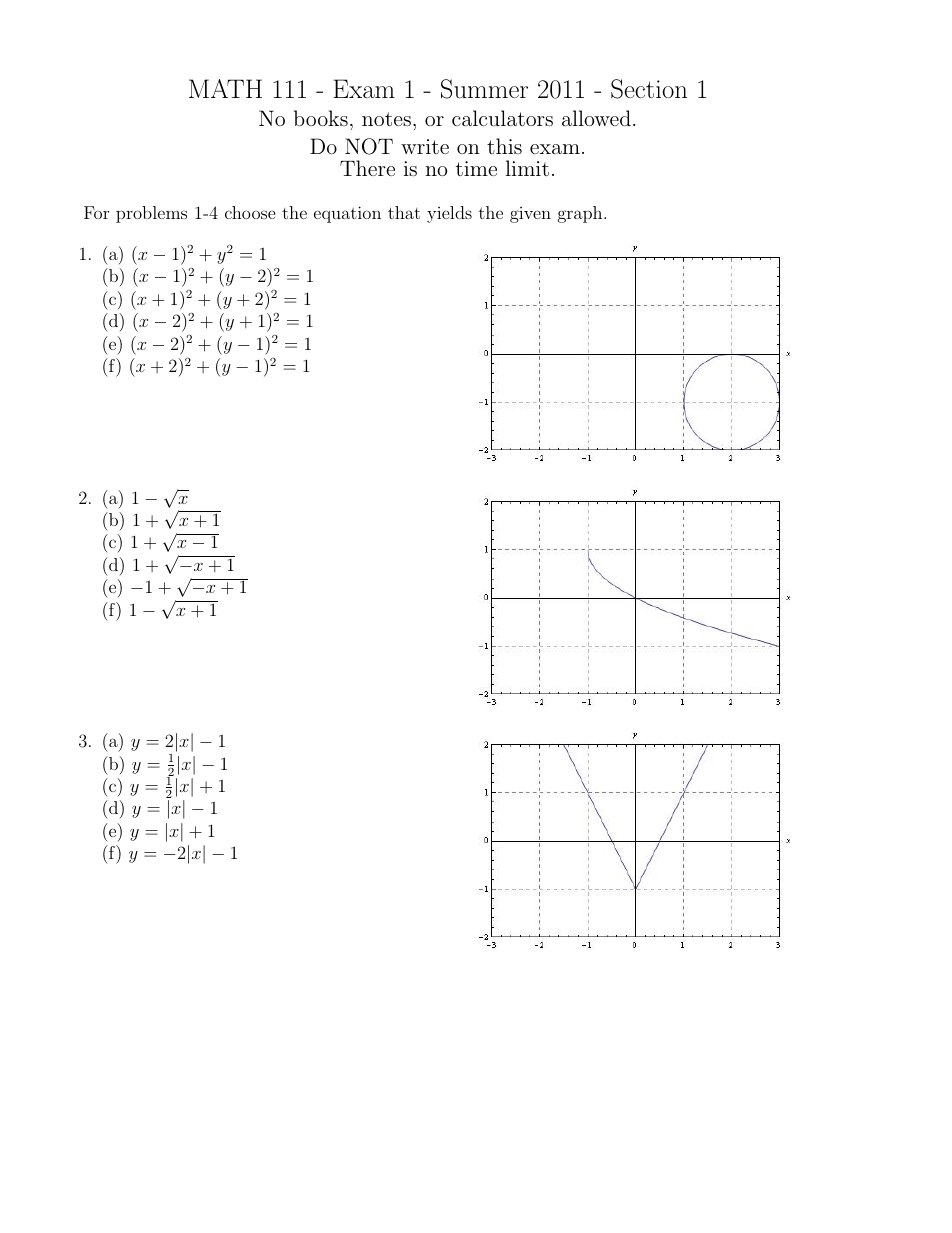 The width and height of the page is (952, 1233). I want to click on problems, so click(151, 214).
